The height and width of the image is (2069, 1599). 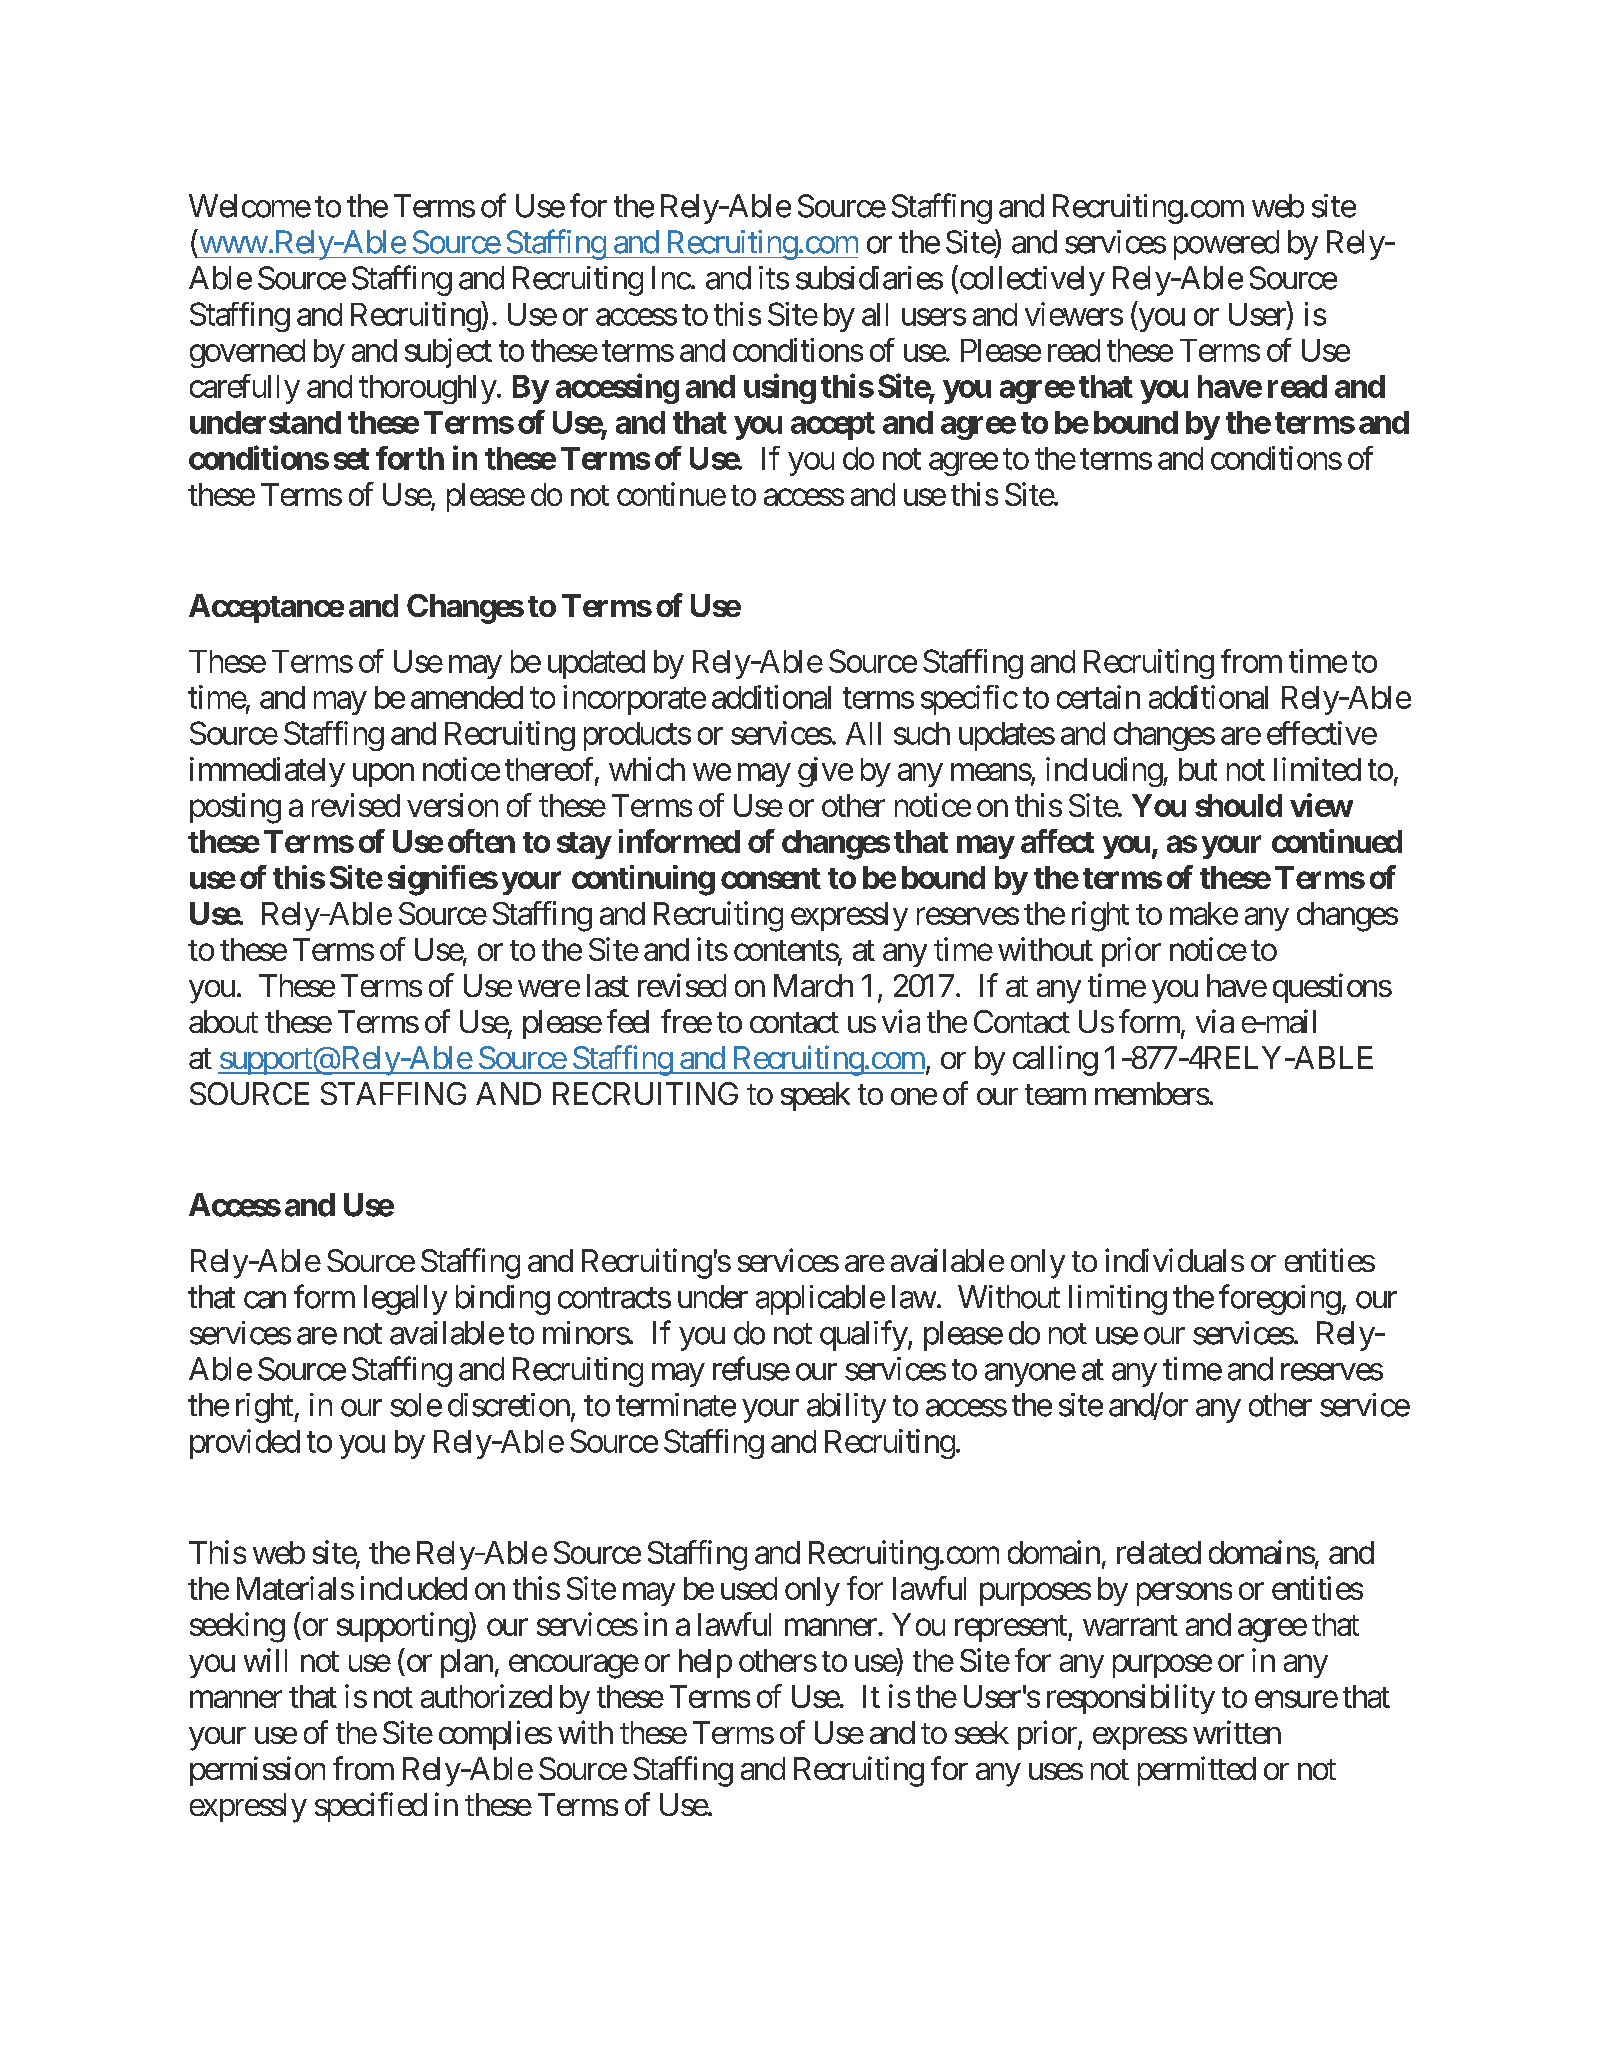 I want to click on collectively, so click(x=1031, y=280).
